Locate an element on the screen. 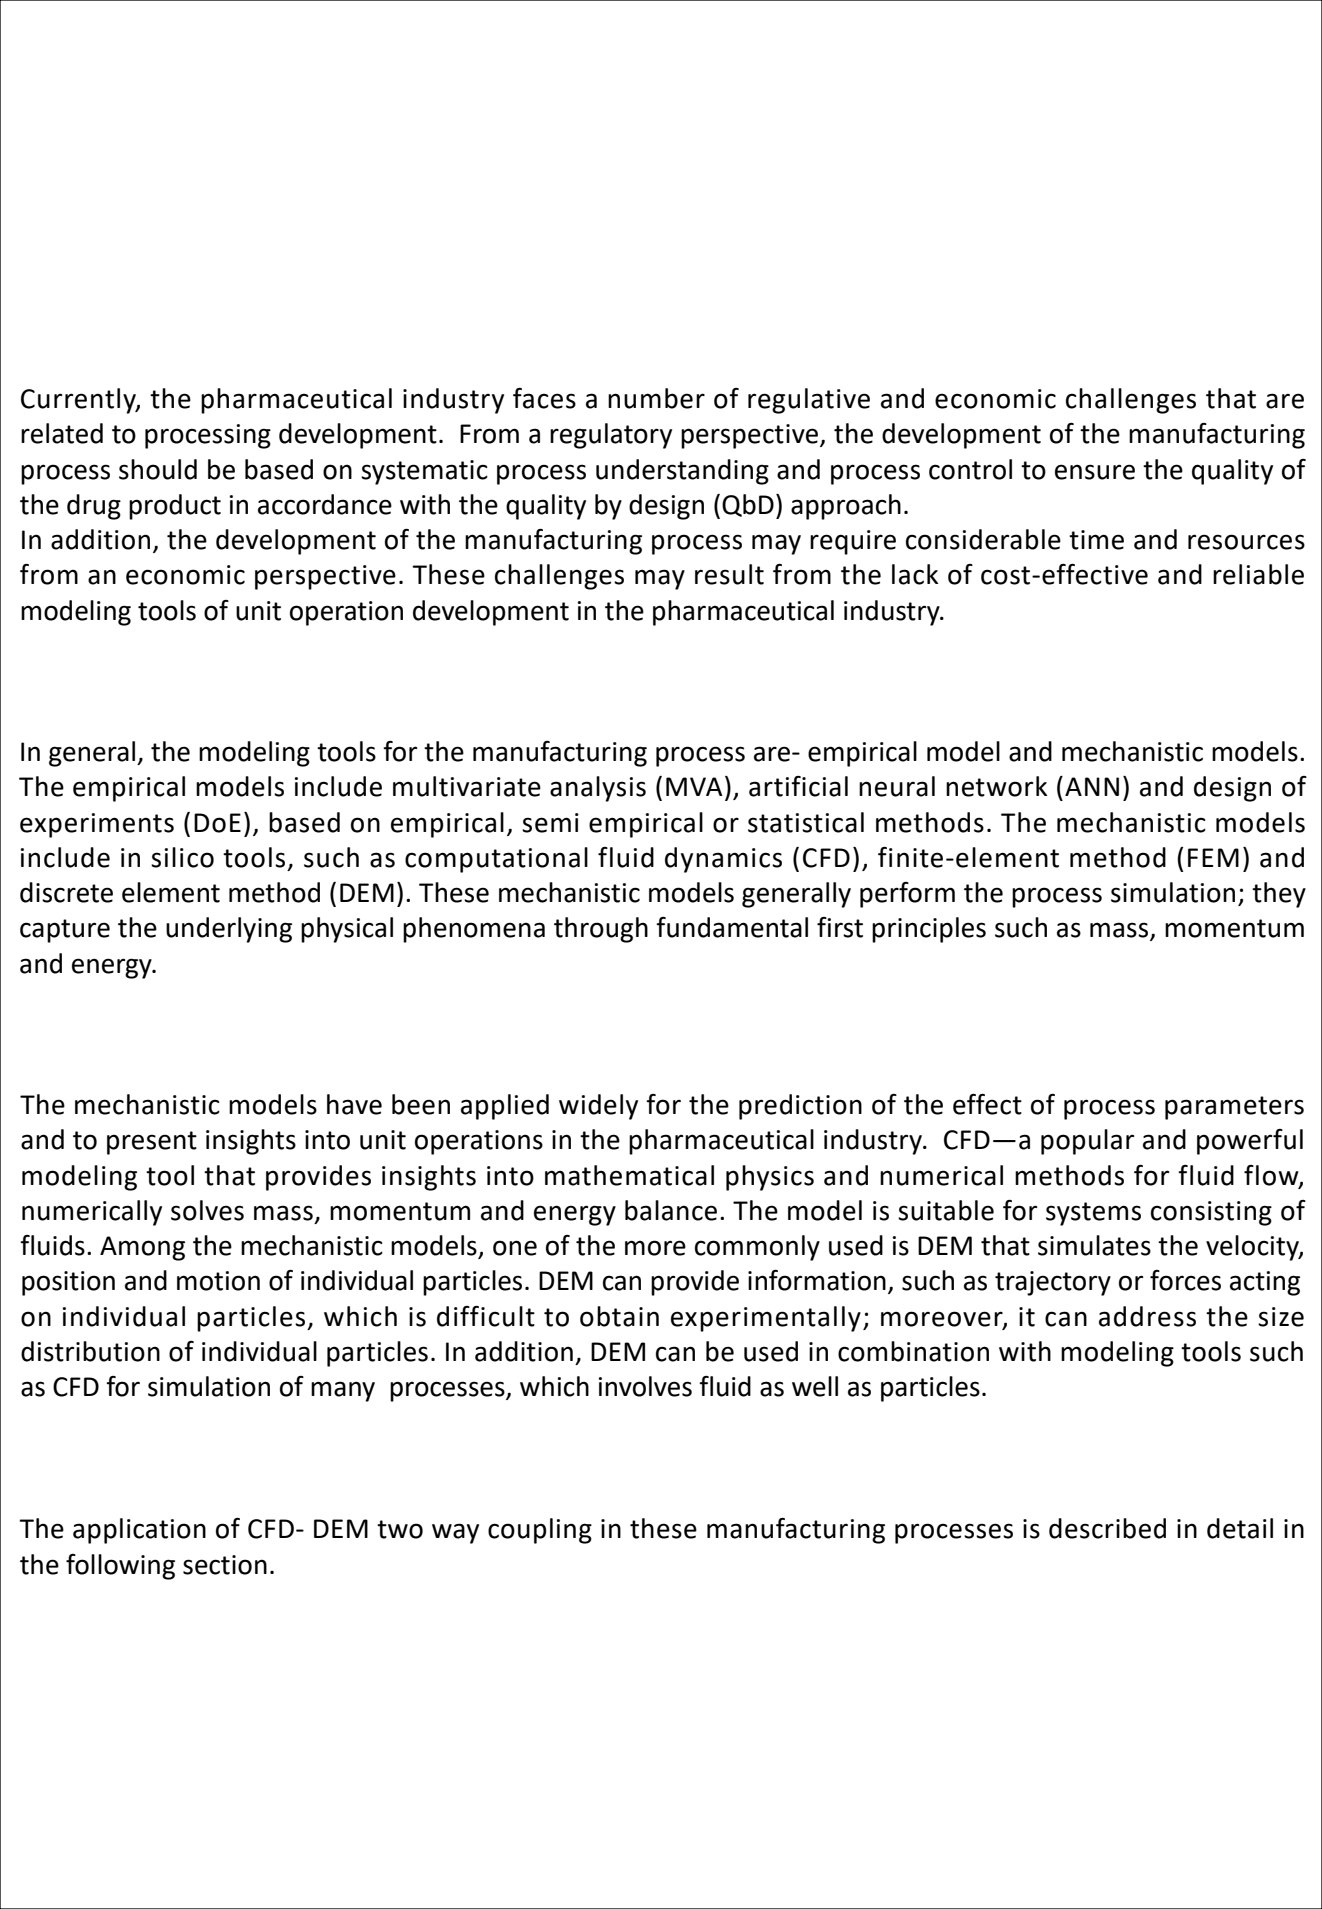 This screenshot has width=1322, height=1909. widely is located at coordinates (598, 1107).
